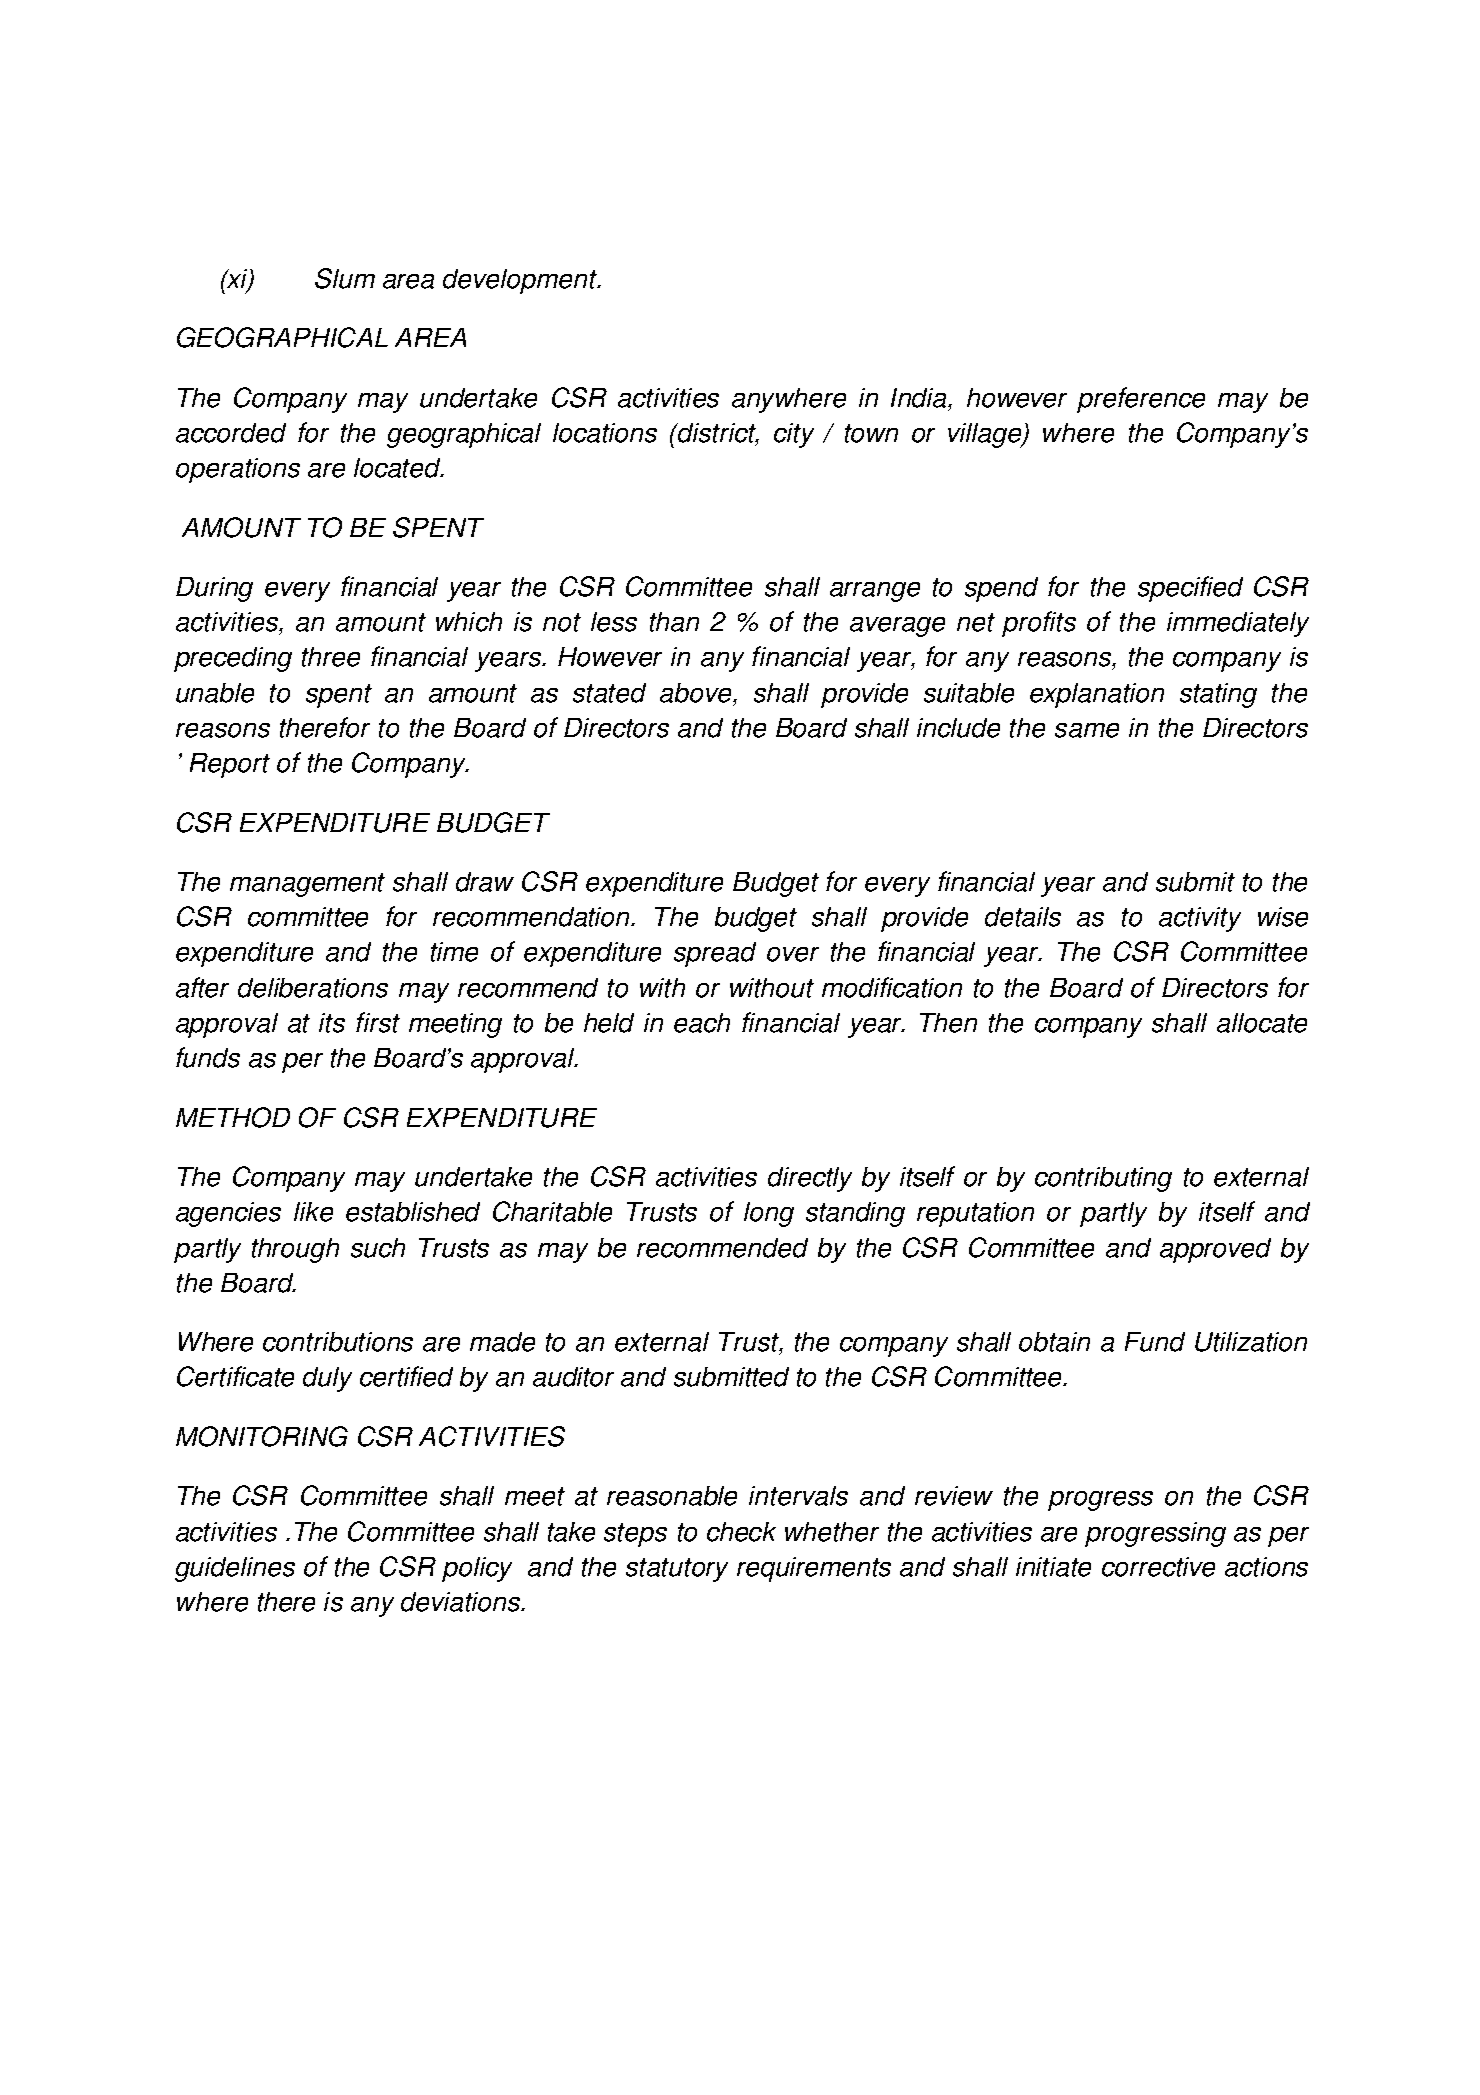 This document has height=2095, width=1480. I want to click on Slum, so click(345, 278).
